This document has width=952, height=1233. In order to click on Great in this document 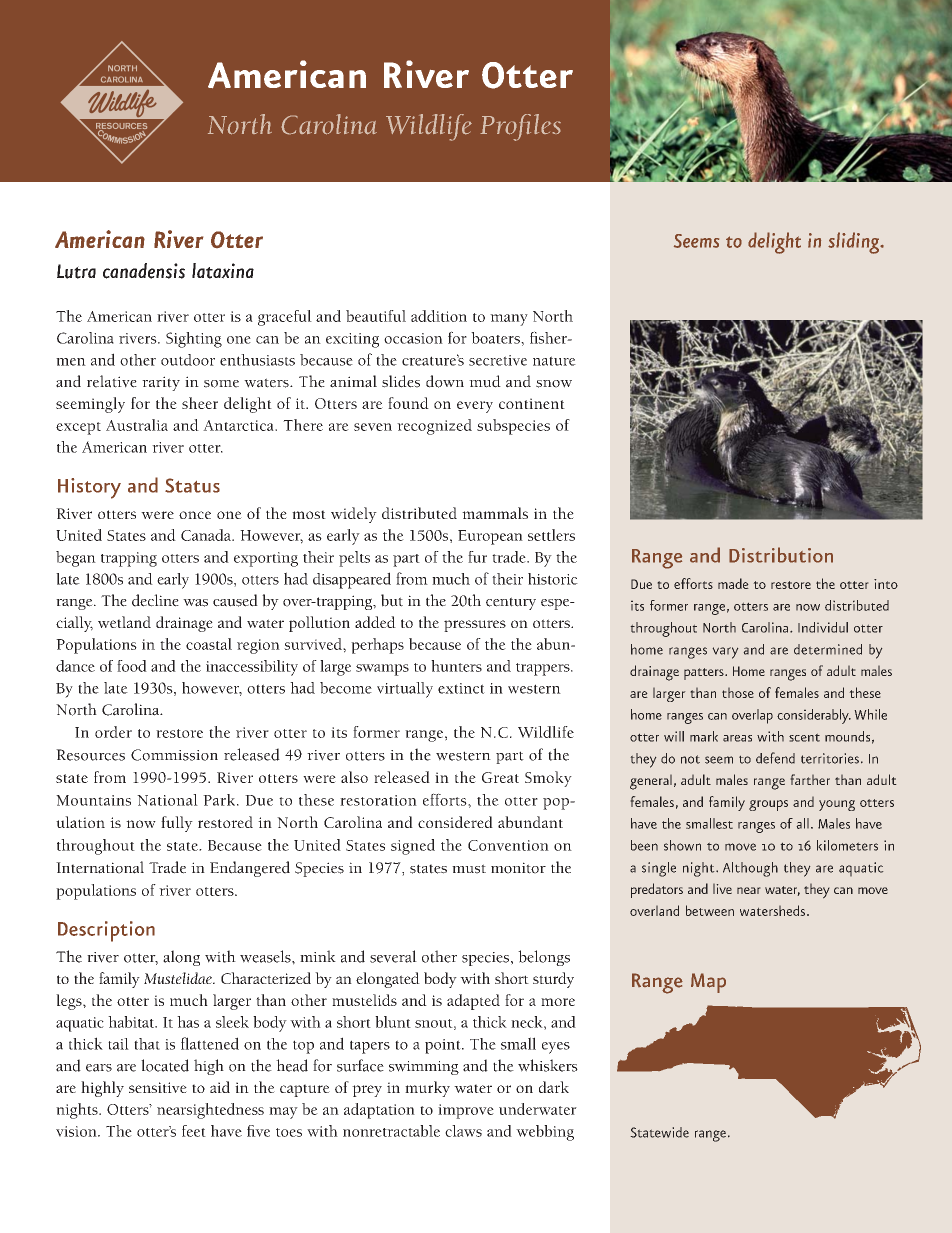, I will do `click(500, 777)`.
